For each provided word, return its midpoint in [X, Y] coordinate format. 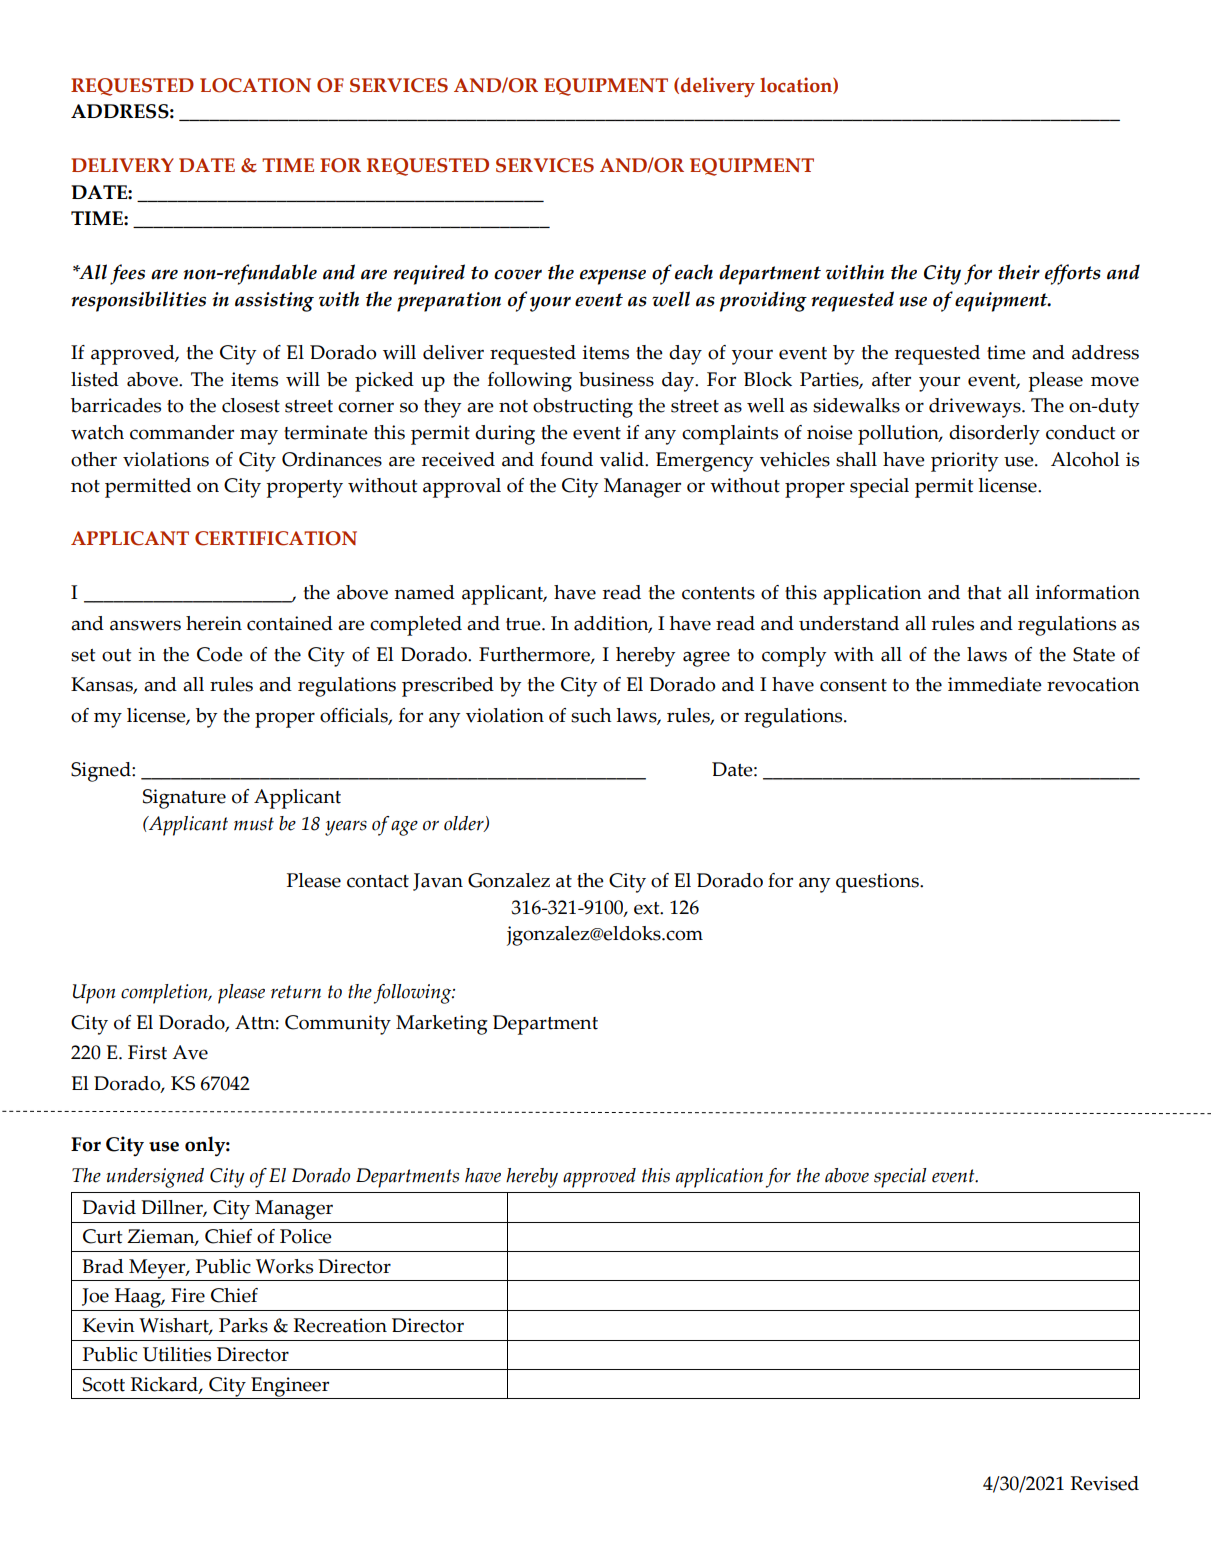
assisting [274, 302]
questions [878, 883]
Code [220, 654]
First [147, 1052]
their [1019, 272]
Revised [1104, 1483]
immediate [995, 684]
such [591, 715]
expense [613, 277]
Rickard [165, 1385]
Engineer [290, 1388]
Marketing [442, 1025]
